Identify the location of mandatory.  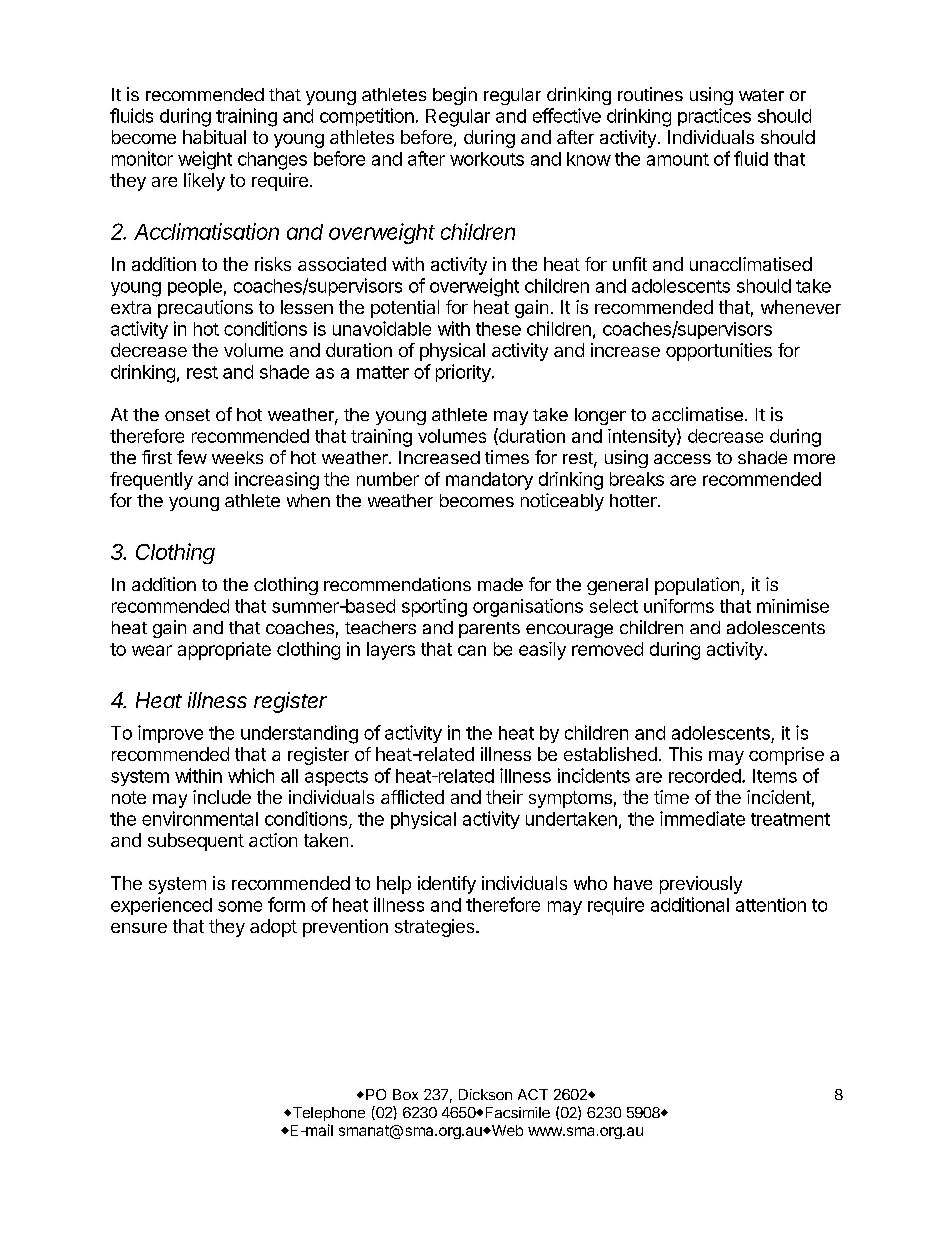
(489, 481).
